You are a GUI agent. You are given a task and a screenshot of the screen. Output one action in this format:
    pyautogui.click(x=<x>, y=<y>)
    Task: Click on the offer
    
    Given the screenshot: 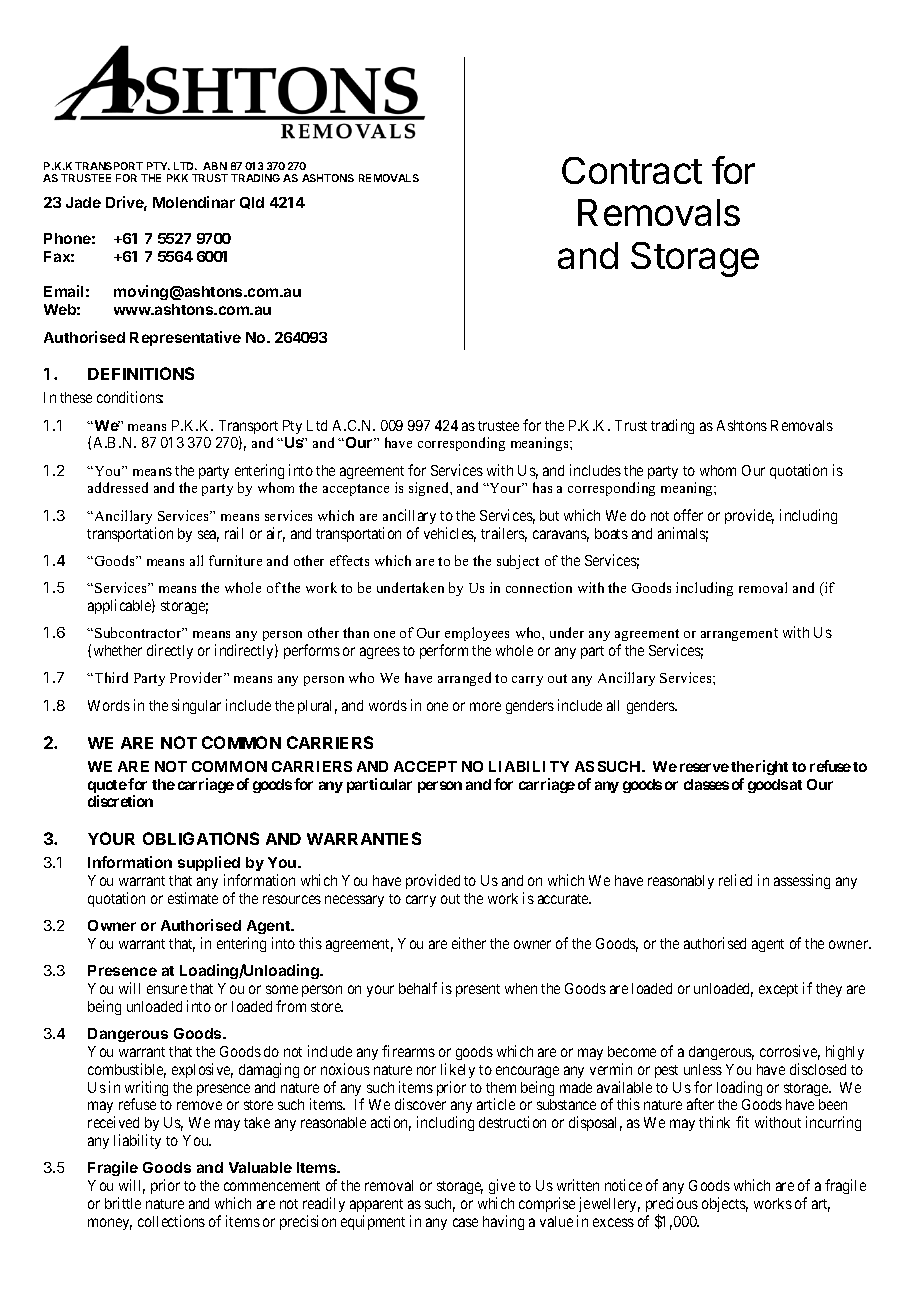 What is the action you would take?
    pyautogui.click(x=688, y=515)
